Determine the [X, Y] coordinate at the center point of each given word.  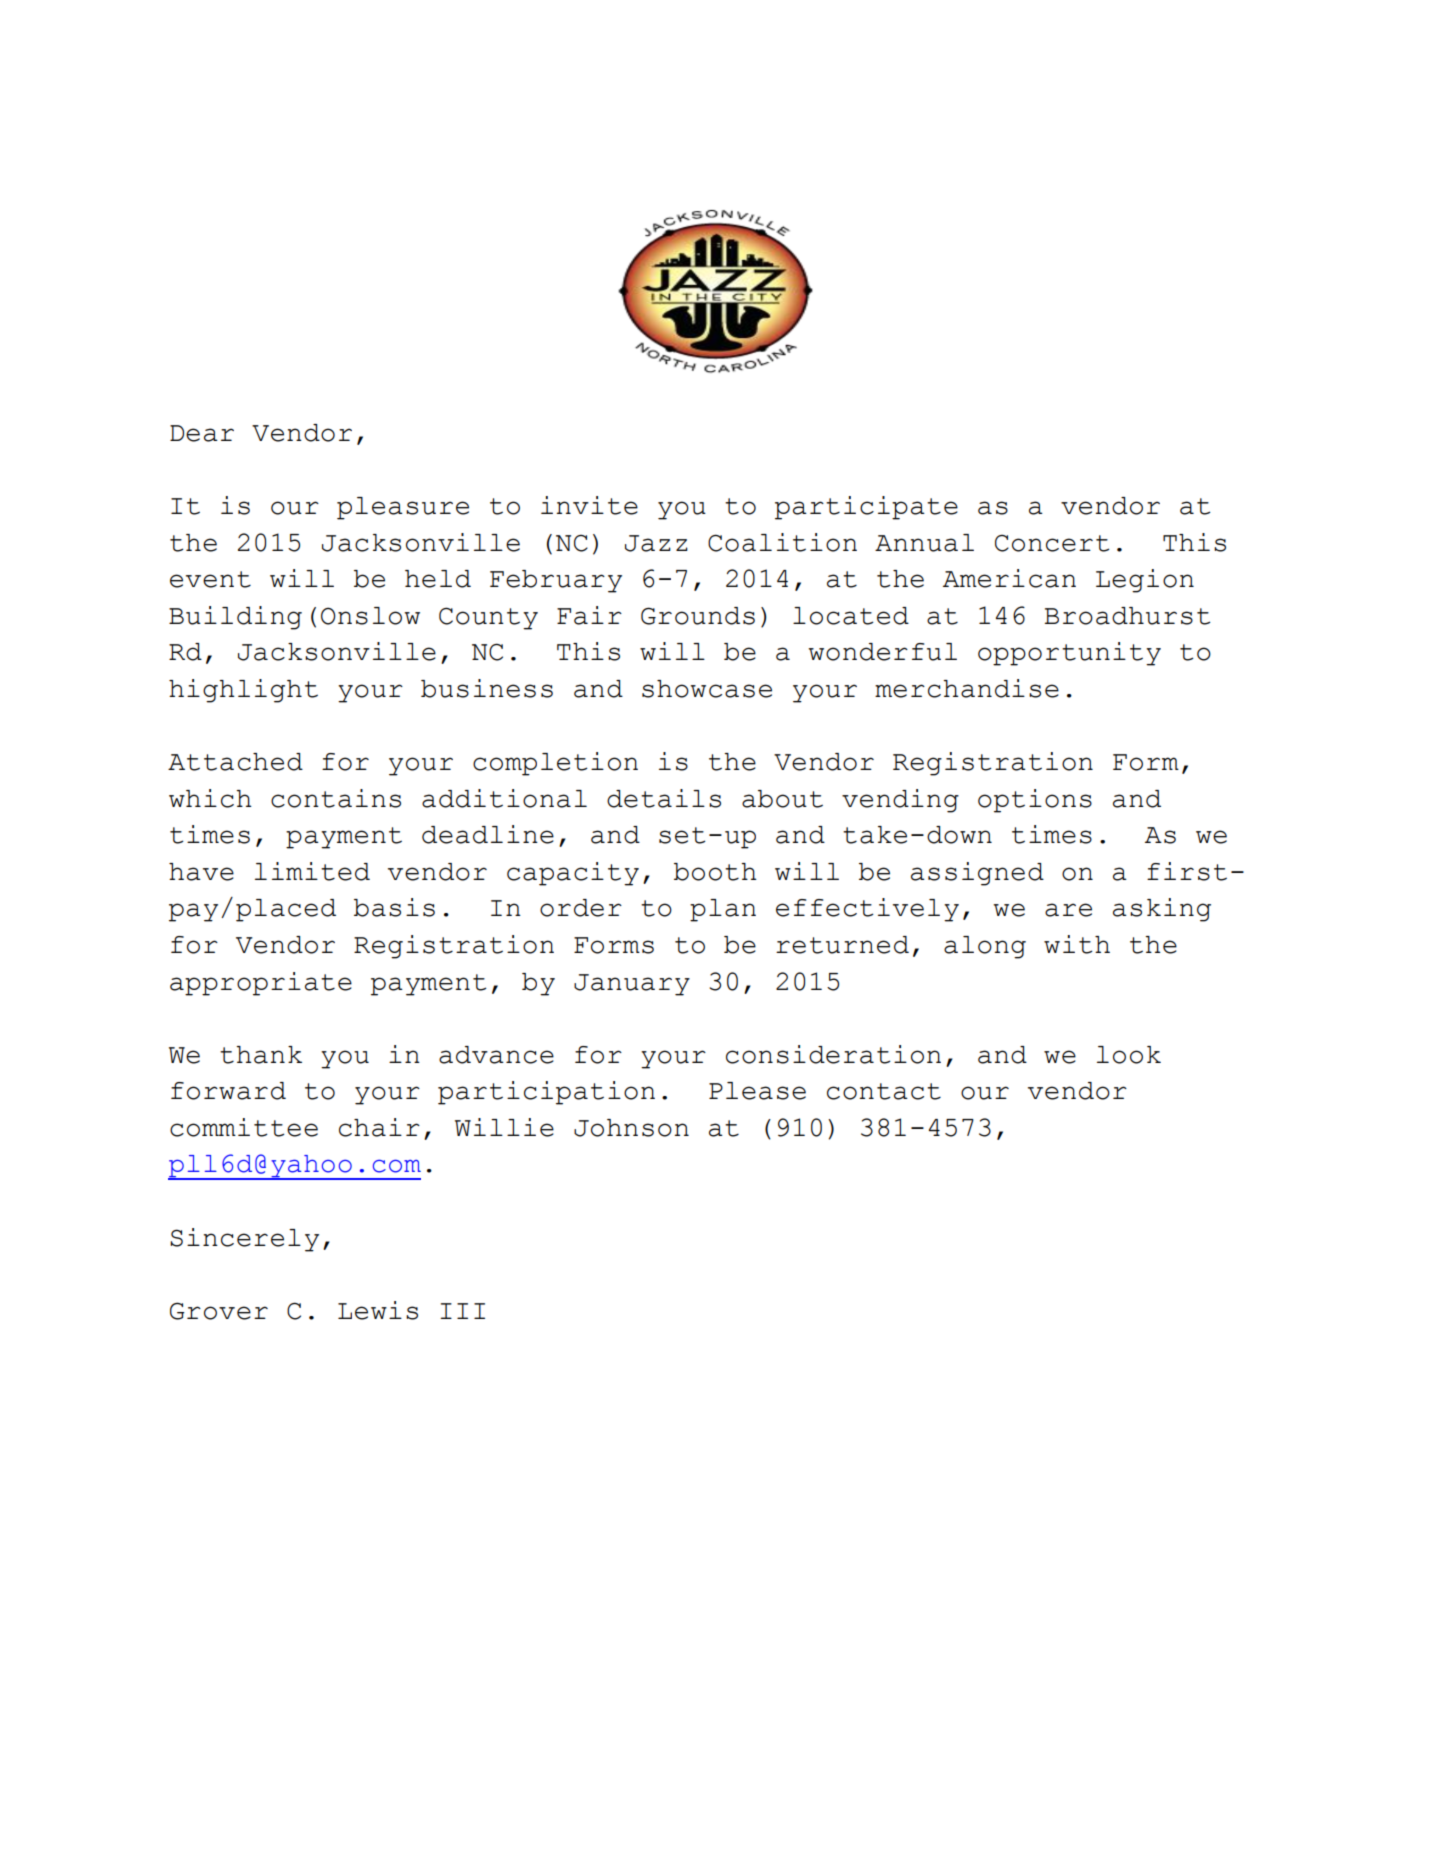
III [462, 1311]
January [632, 985]
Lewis [378, 1310]
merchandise [967, 688]
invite [589, 505]
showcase [707, 689]
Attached [235, 762]
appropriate [261, 984]
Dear [202, 433]
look [1129, 1055]
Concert [1052, 543]
